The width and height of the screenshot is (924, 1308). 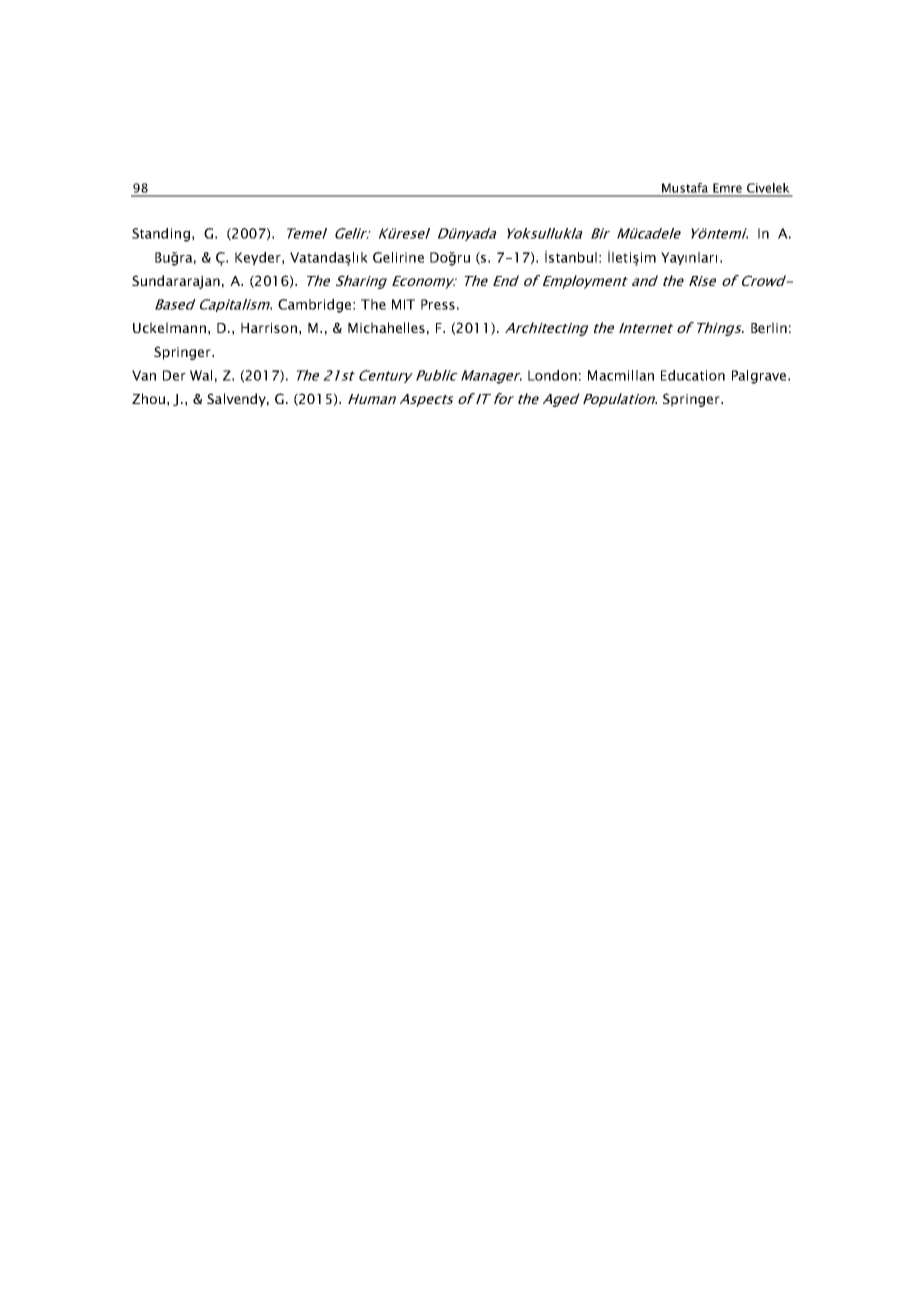 What do you see at coordinates (403, 304) in the screenshot?
I see `MIT` at bounding box center [403, 304].
